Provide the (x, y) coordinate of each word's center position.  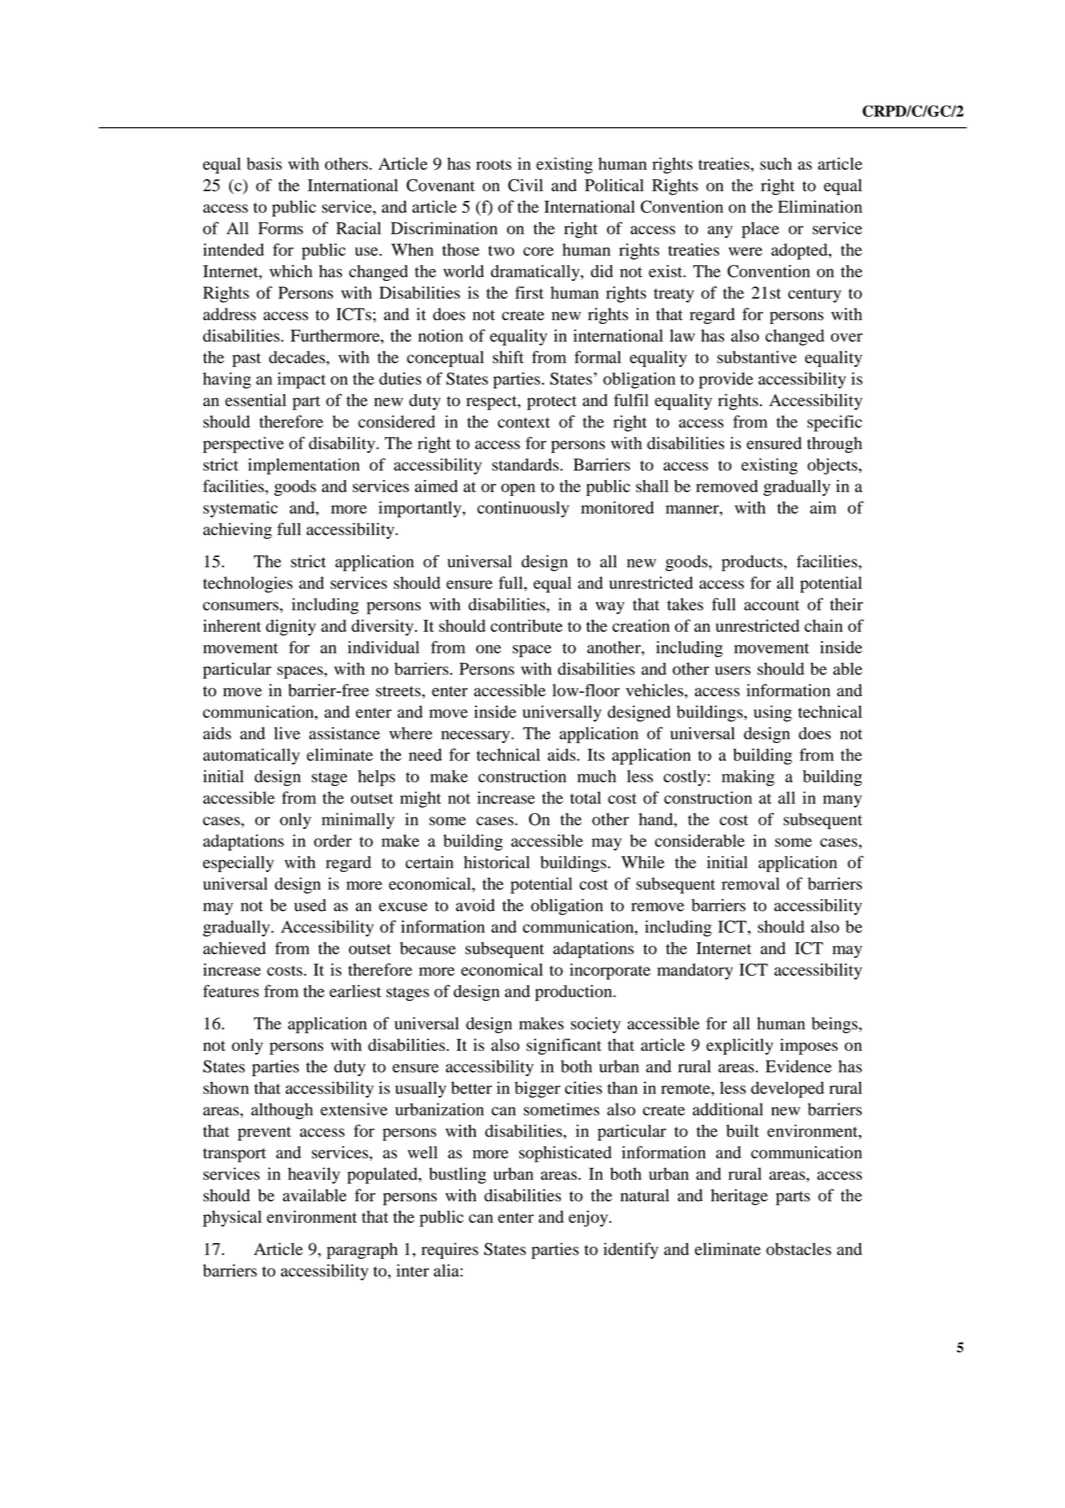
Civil (525, 185)
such (776, 163)
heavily (314, 1175)
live (287, 733)
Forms (280, 228)
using (773, 713)
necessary (476, 737)
